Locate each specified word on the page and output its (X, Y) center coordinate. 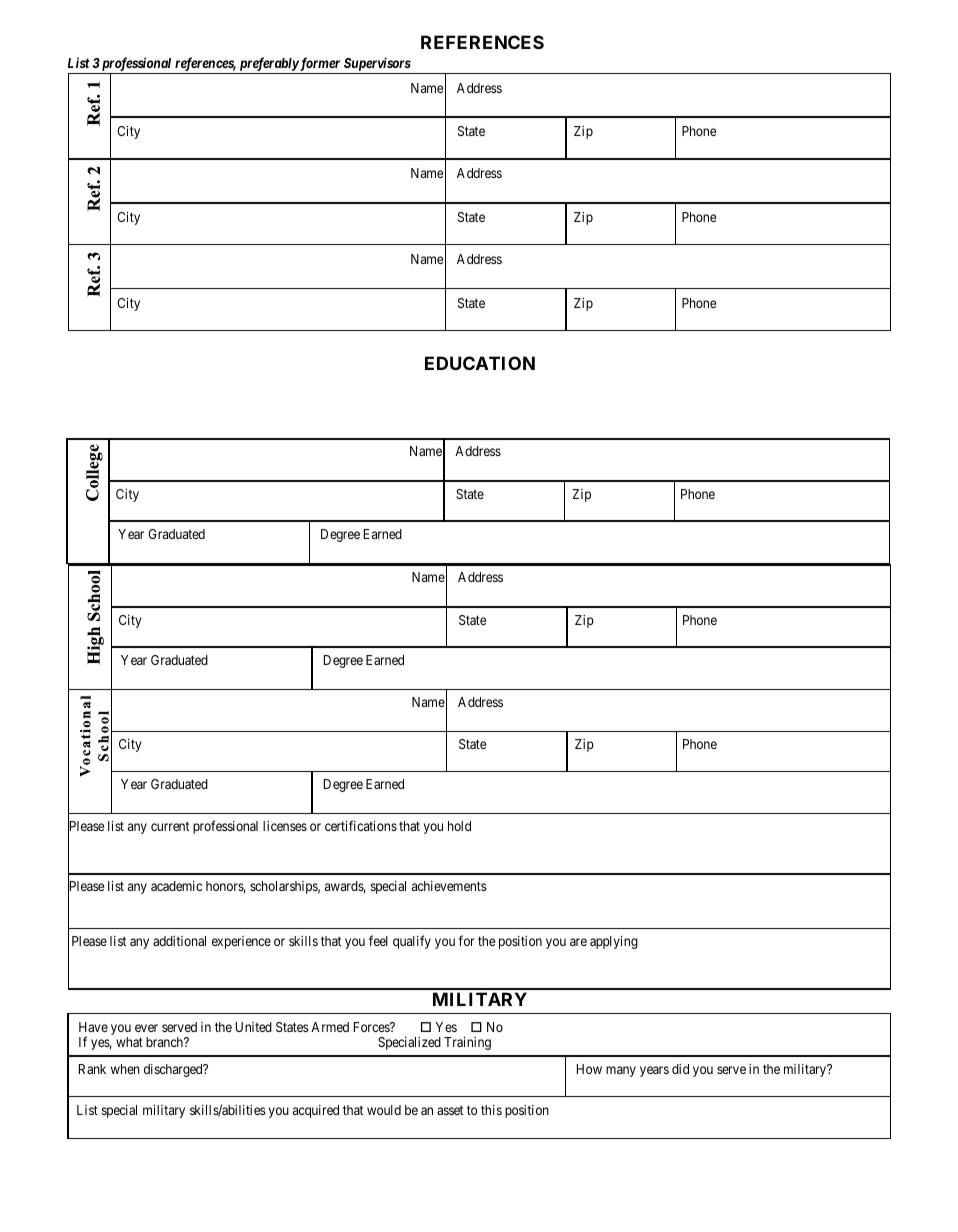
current (170, 826)
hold (459, 826)
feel (378, 940)
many (621, 1071)
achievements (449, 886)
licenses (285, 826)
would (384, 1110)
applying (614, 942)
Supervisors (377, 65)
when (125, 1069)
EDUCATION (480, 363)
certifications (361, 825)
